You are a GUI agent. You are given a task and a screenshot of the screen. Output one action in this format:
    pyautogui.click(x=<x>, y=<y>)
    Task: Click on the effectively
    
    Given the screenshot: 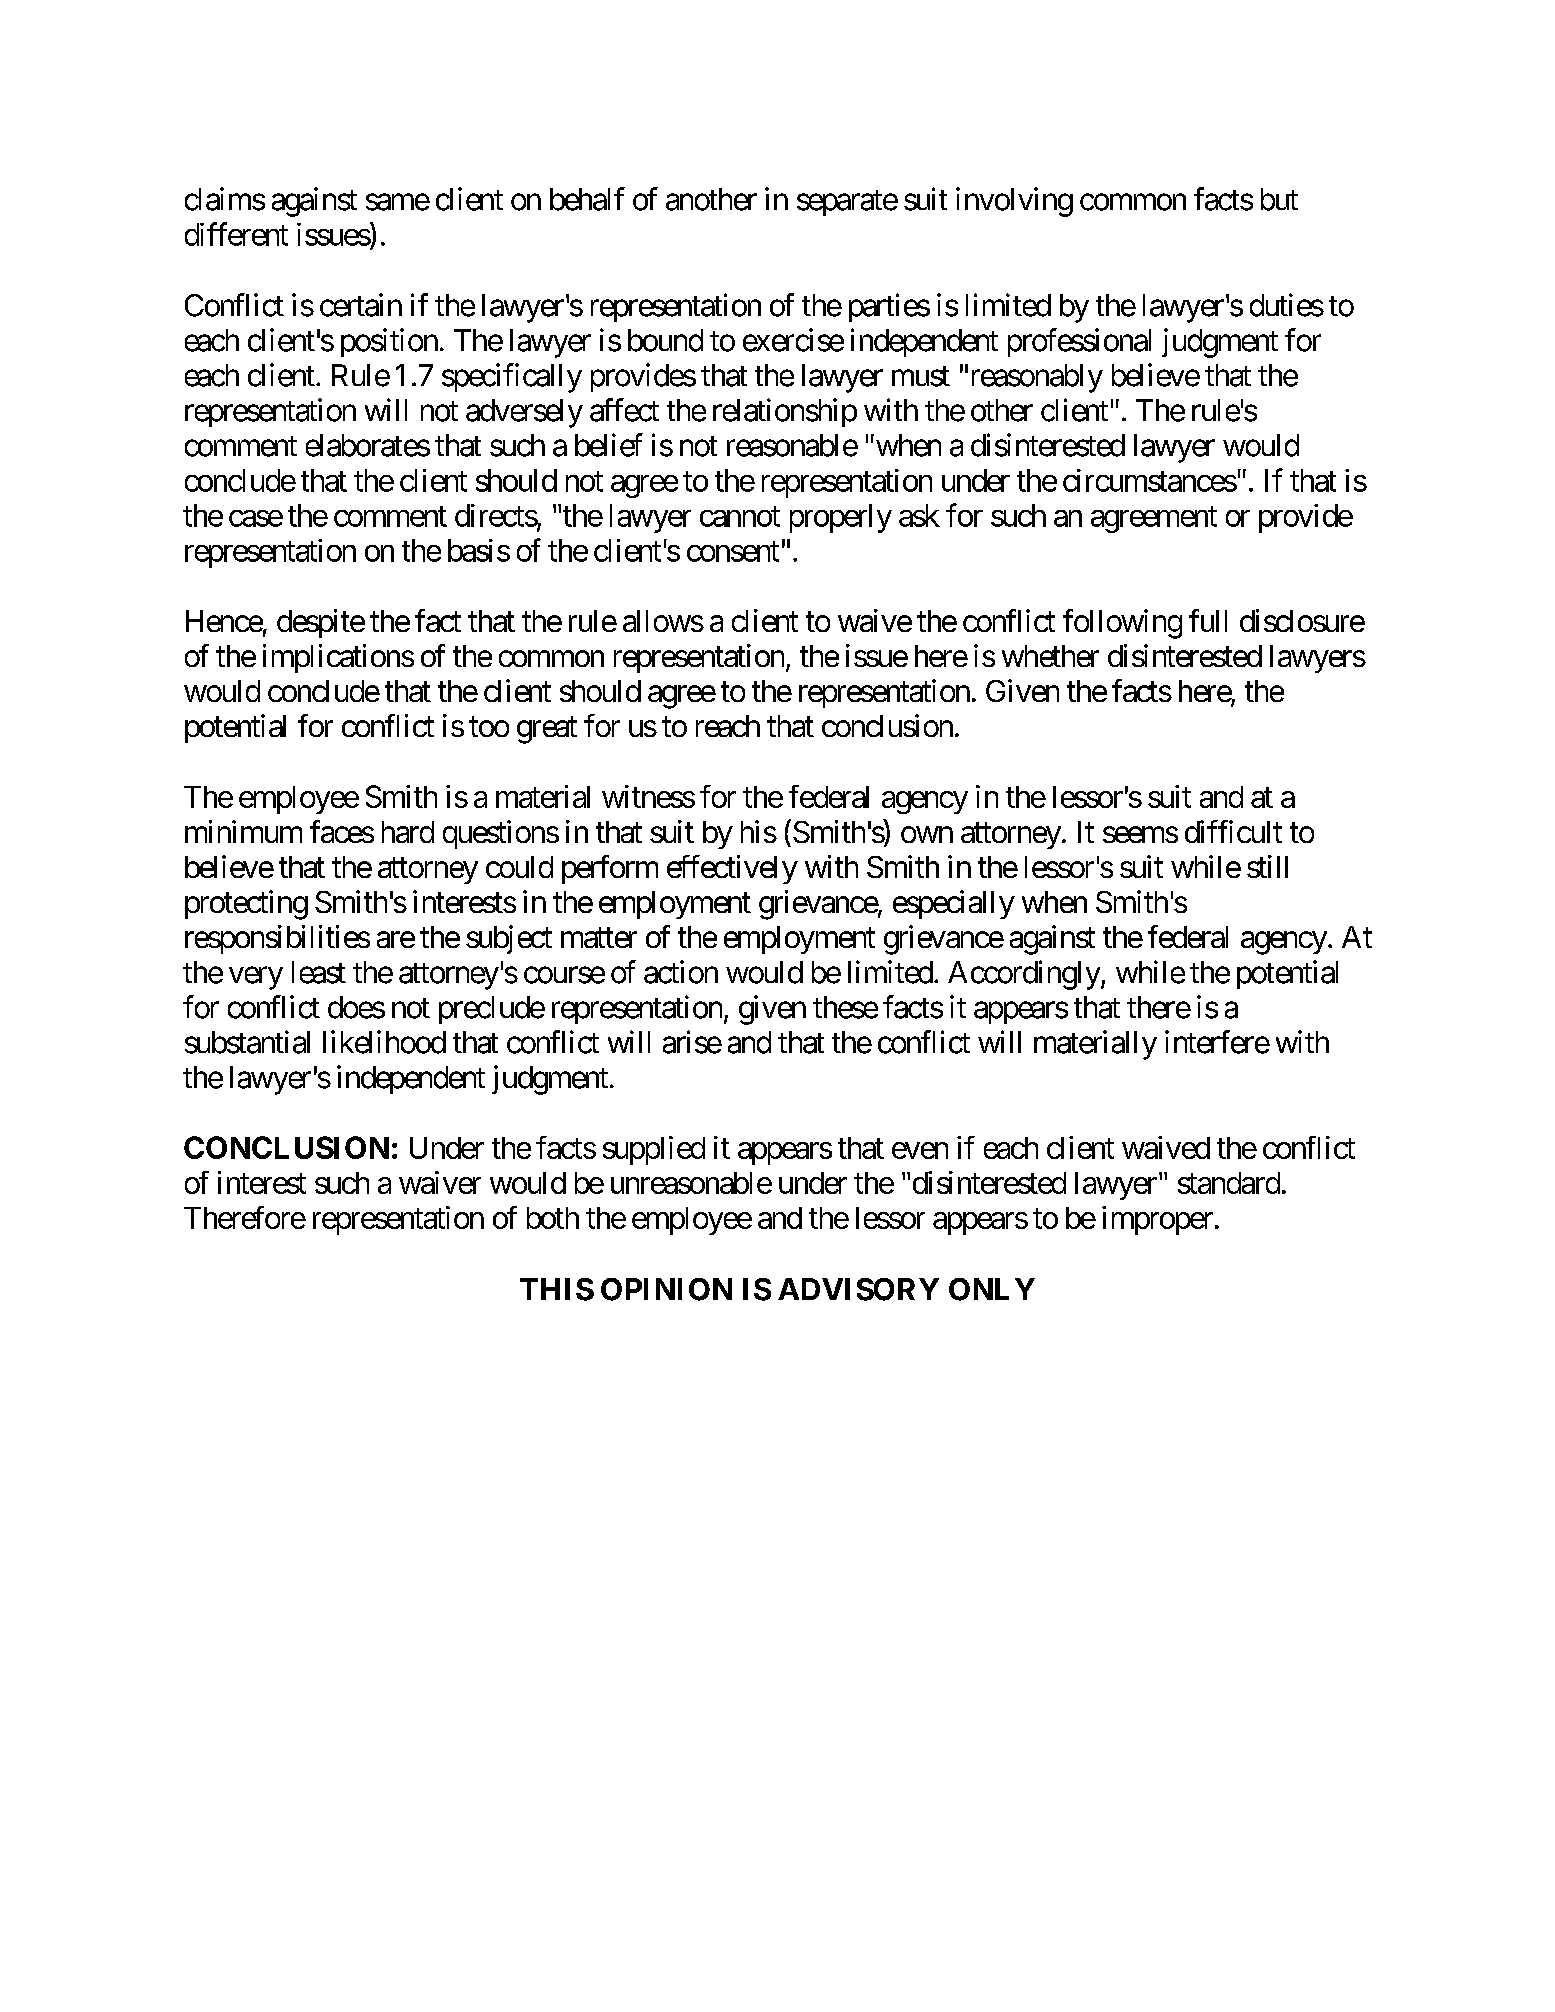 What is the action you would take?
    pyautogui.click(x=732, y=869)
